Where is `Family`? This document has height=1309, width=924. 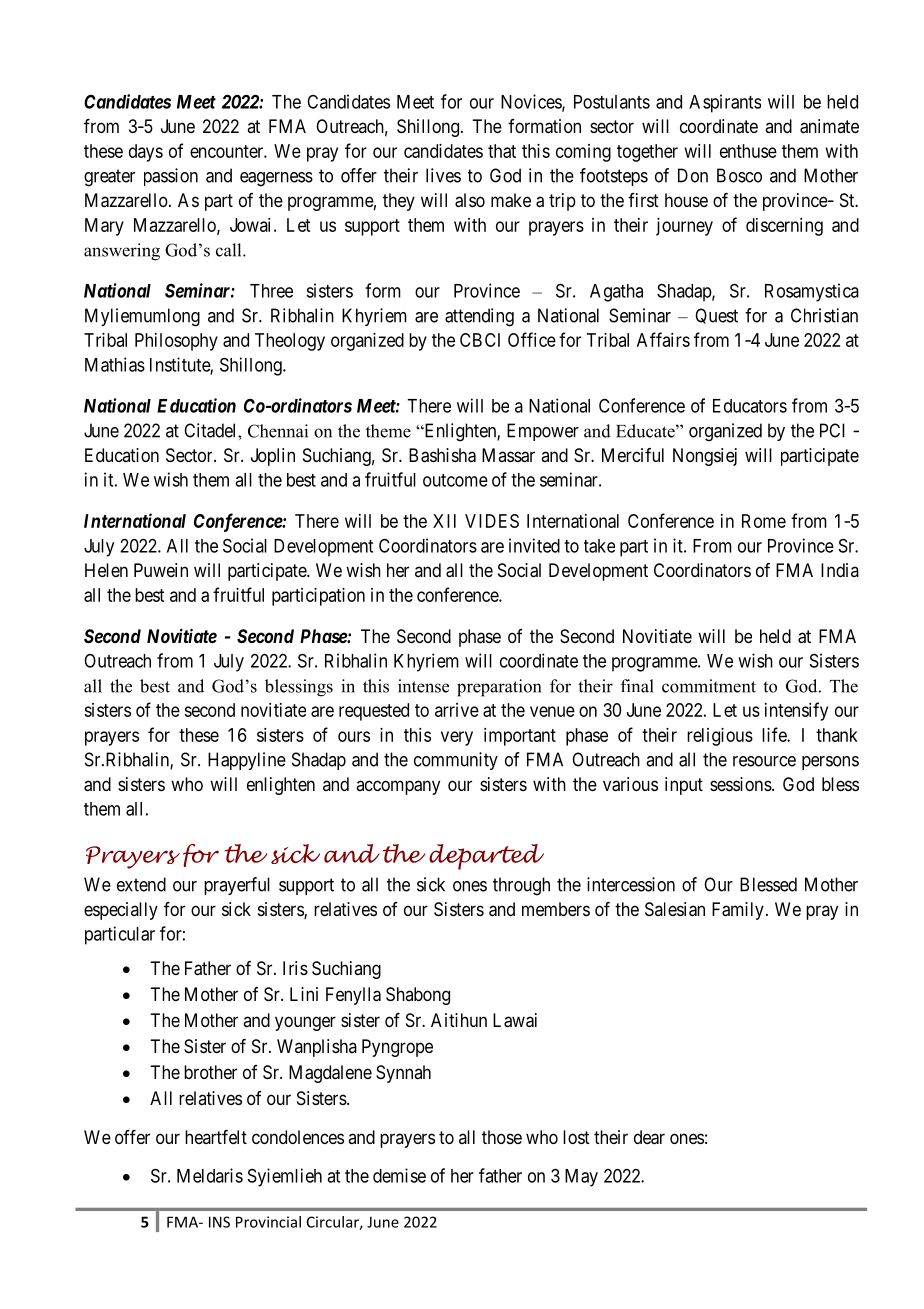
Family is located at coordinates (738, 911).
